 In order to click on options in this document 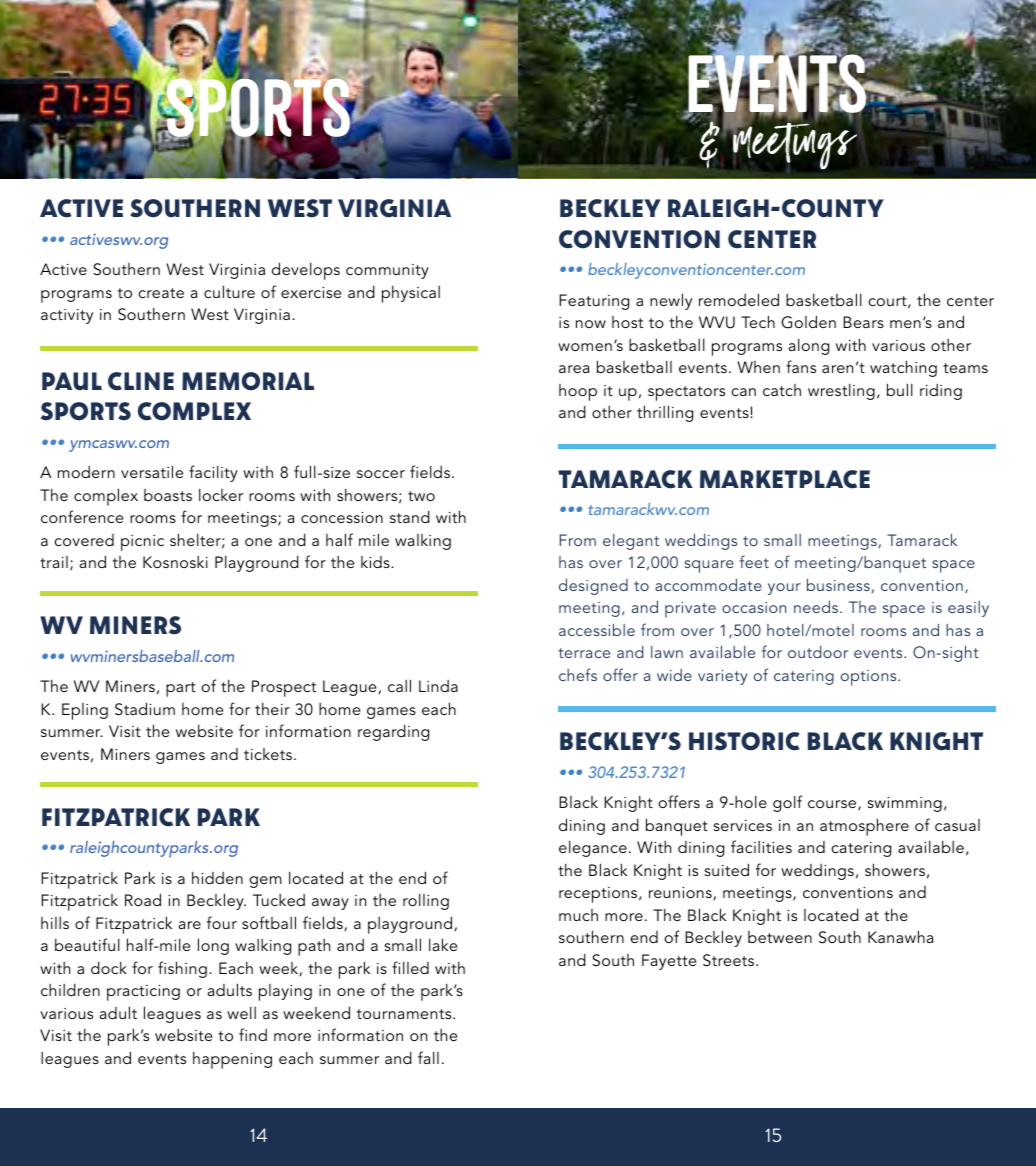, I will do `click(870, 678)`.
